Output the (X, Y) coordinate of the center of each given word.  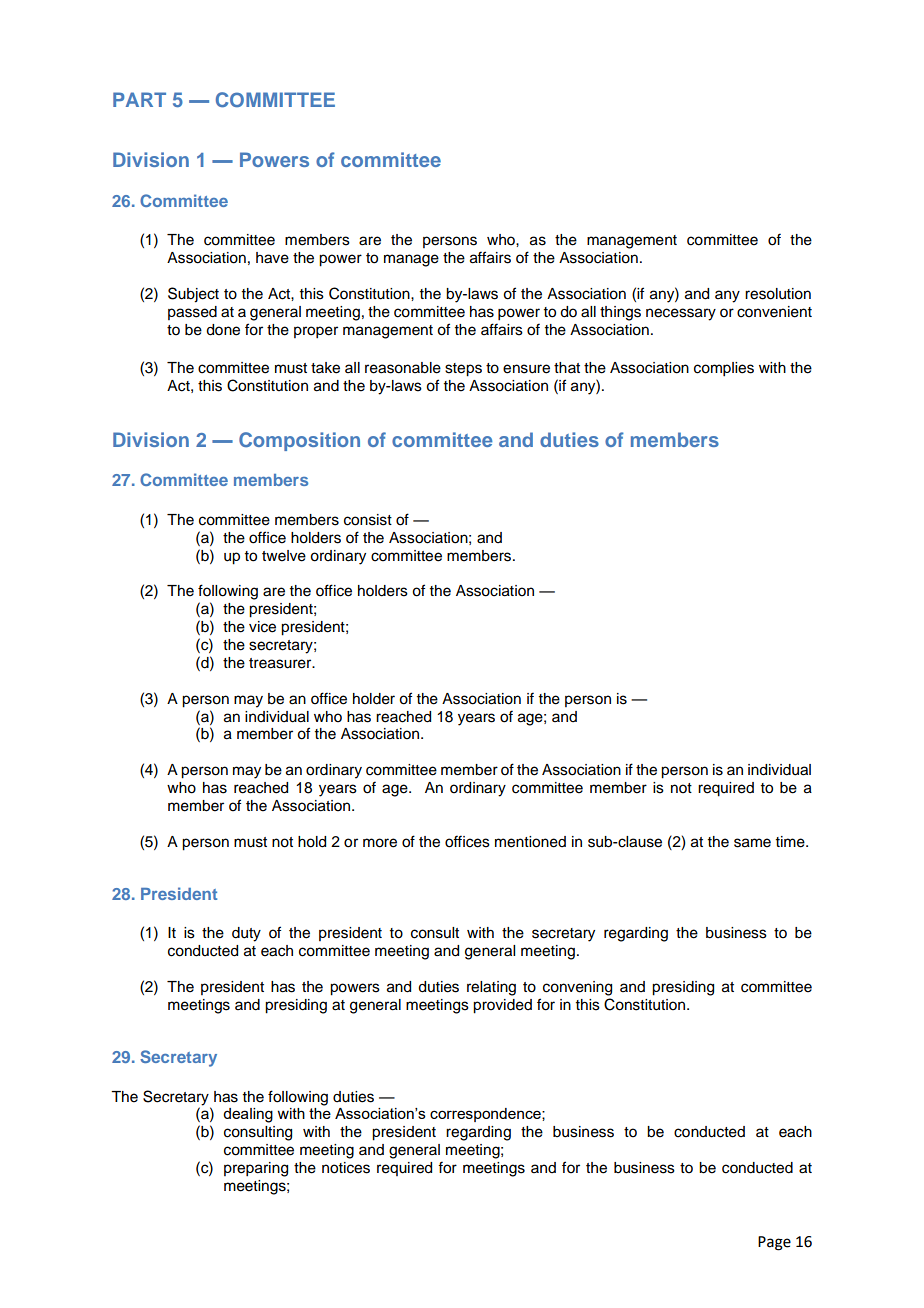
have (272, 258)
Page (774, 1243)
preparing (256, 1169)
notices (346, 1168)
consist (368, 520)
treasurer (281, 663)
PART (139, 99)
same (752, 843)
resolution (778, 294)
